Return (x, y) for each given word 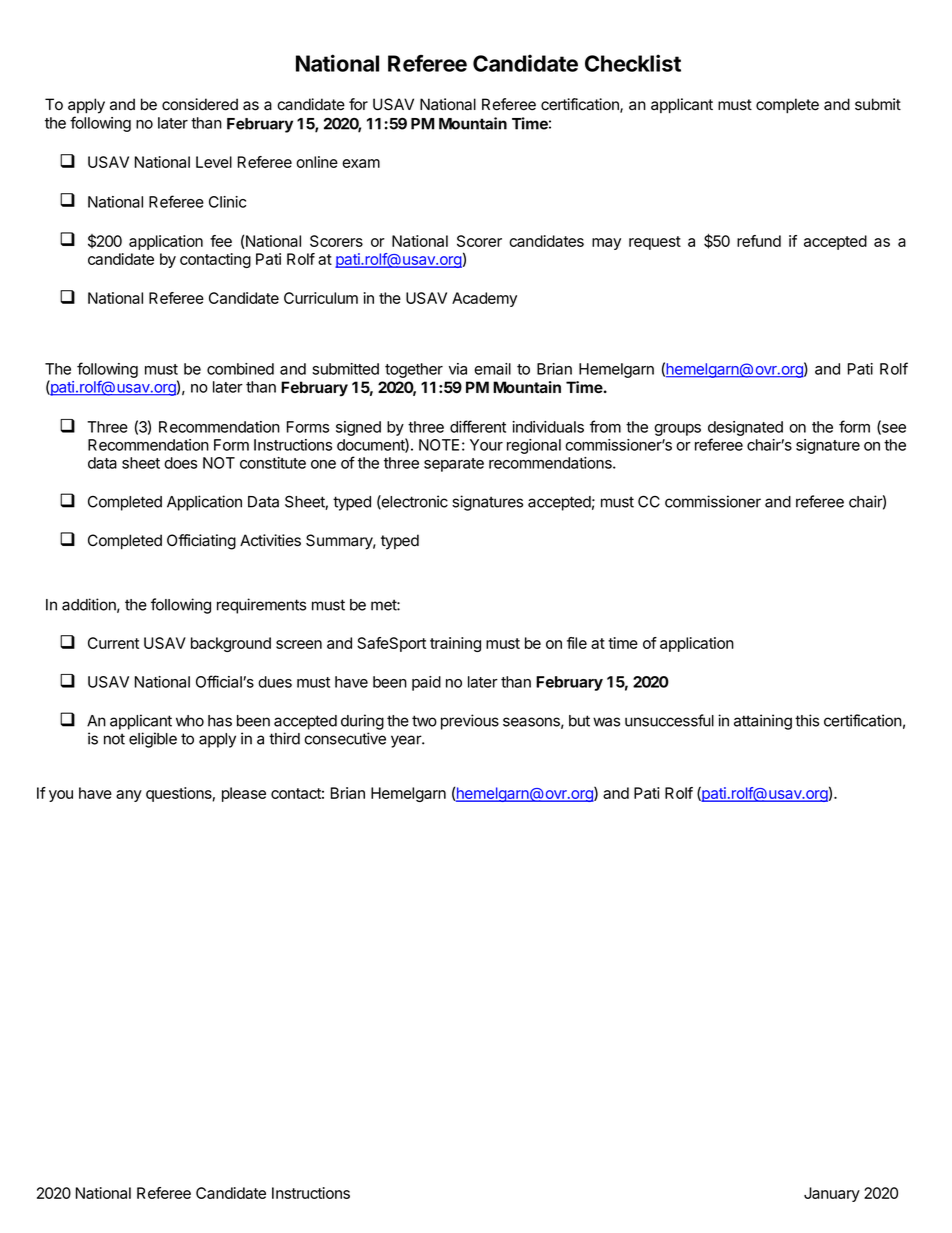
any (129, 796)
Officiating (201, 542)
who (190, 721)
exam (361, 163)
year (407, 741)
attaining (763, 722)
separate (454, 465)
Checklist (633, 63)
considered (200, 104)
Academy (484, 299)
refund (759, 241)
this (807, 720)
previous (470, 722)
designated (745, 430)
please (244, 794)
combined (240, 369)
